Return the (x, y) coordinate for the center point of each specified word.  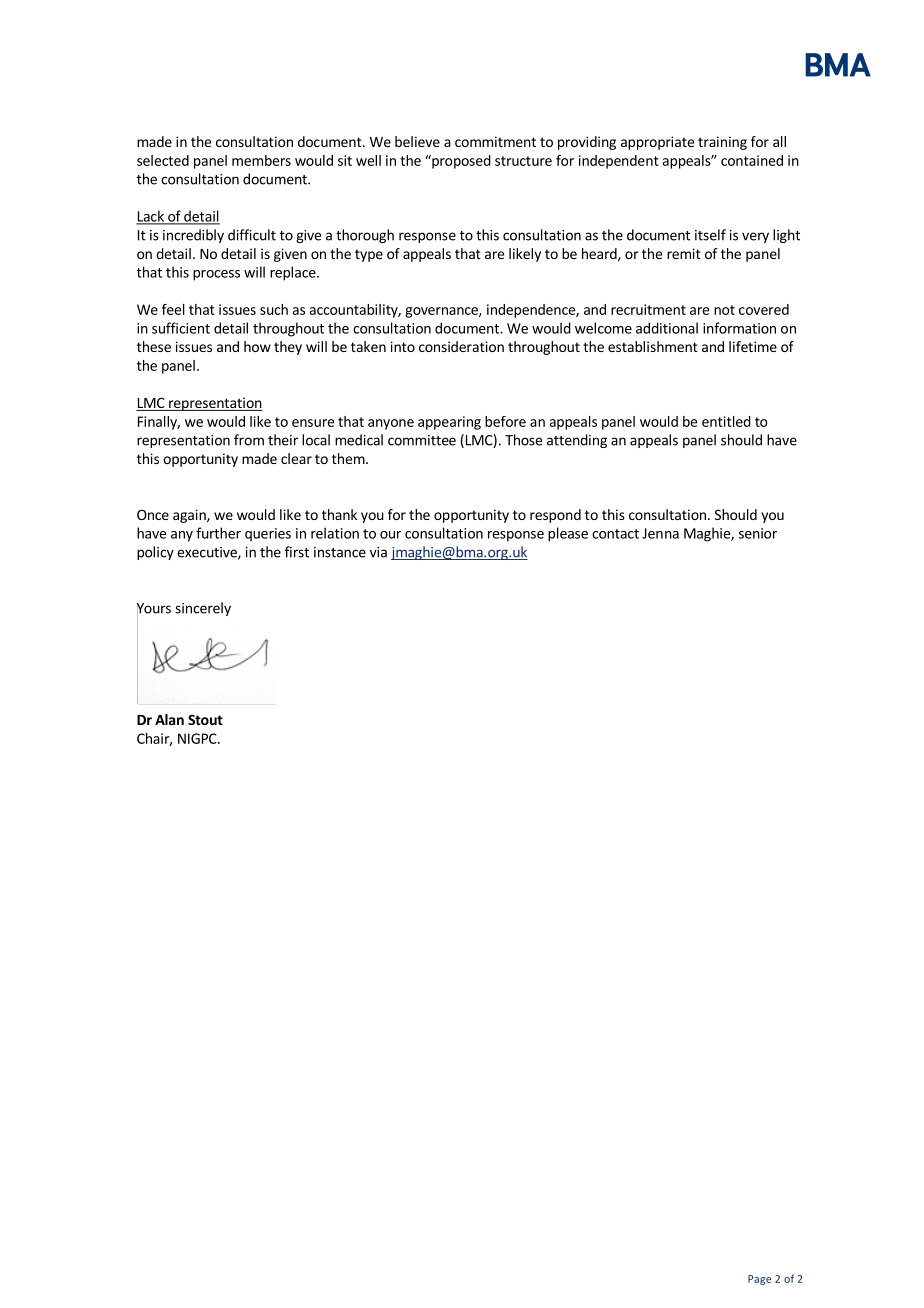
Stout (205, 719)
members (261, 160)
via (378, 552)
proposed (460, 162)
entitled (726, 421)
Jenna (660, 533)
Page (759, 1280)
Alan (169, 719)
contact (615, 534)
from (249, 440)
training (722, 143)
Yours (154, 609)
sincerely (203, 609)
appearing (449, 423)
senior (758, 533)
